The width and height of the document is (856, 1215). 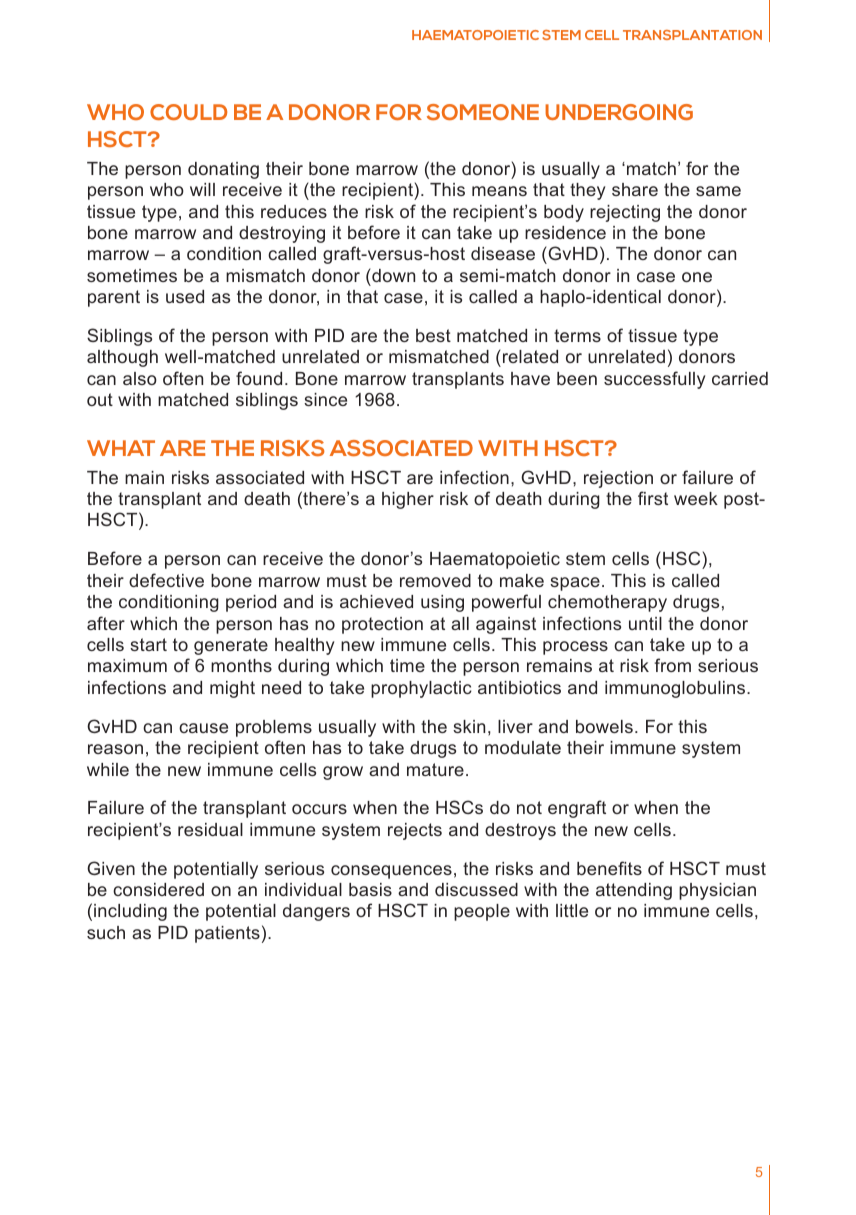 What do you see at coordinates (653, 498) in the document?
I see `first` at bounding box center [653, 498].
